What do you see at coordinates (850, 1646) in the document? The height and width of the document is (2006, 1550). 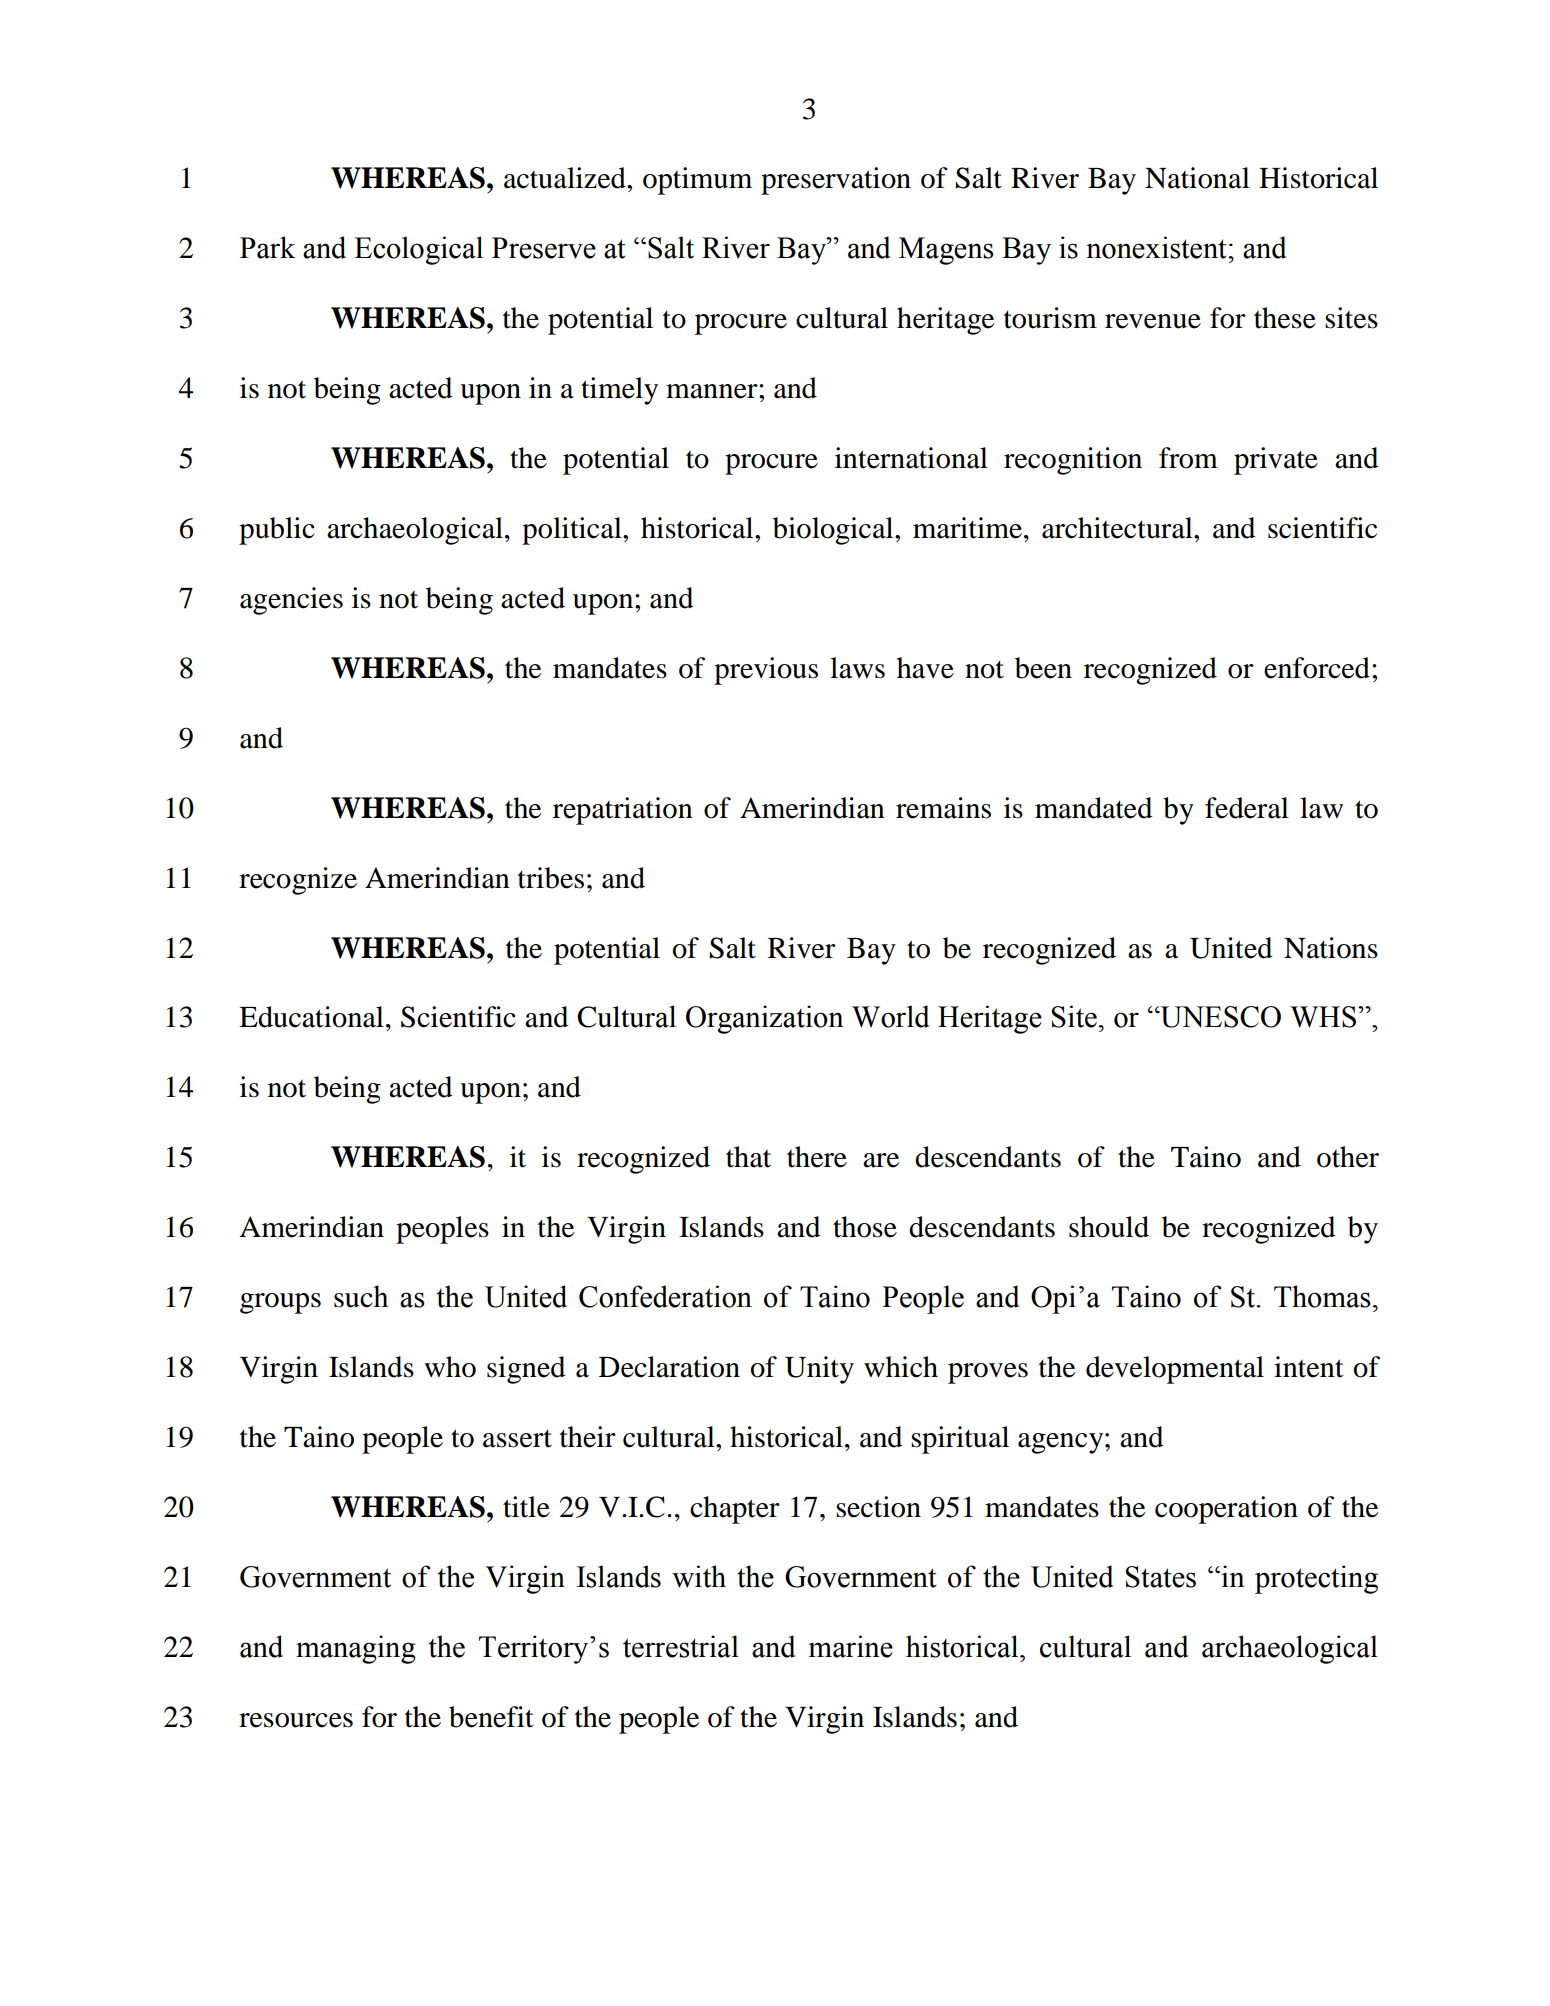 I see `marine` at bounding box center [850, 1646].
